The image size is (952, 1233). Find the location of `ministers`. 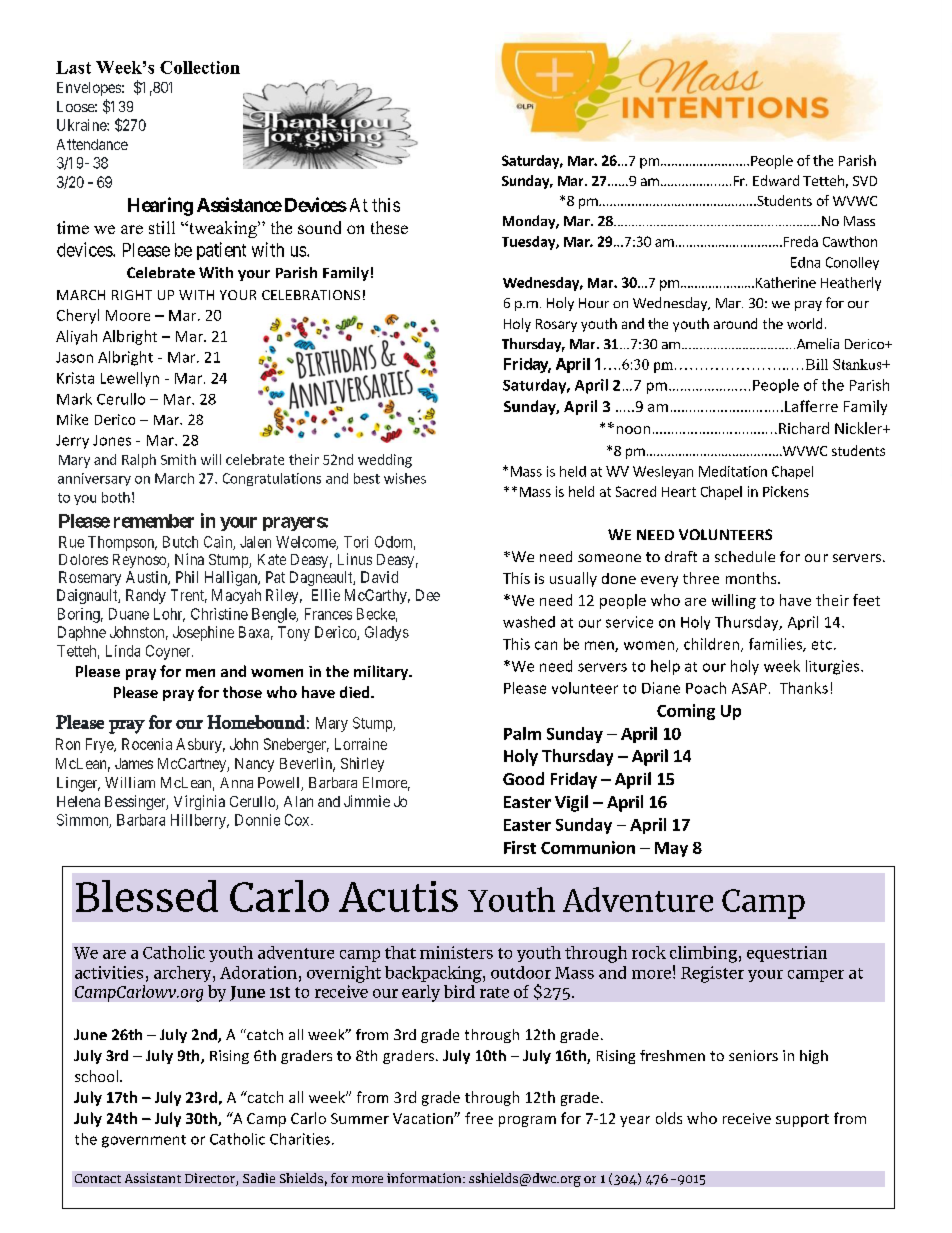

ministers is located at coordinates (456, 952).
